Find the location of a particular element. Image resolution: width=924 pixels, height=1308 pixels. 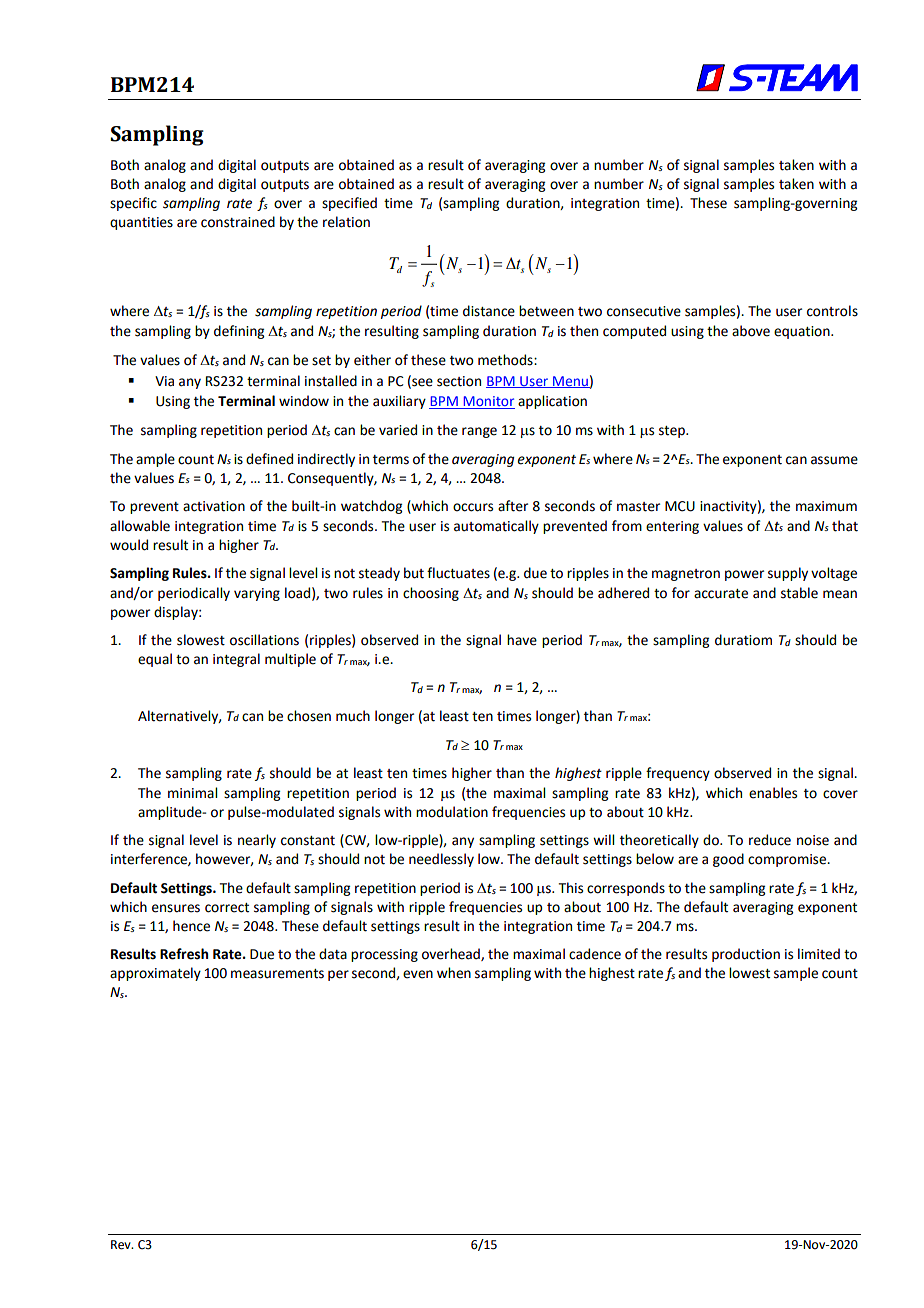

constrained is located at coordinates (238, 222).
